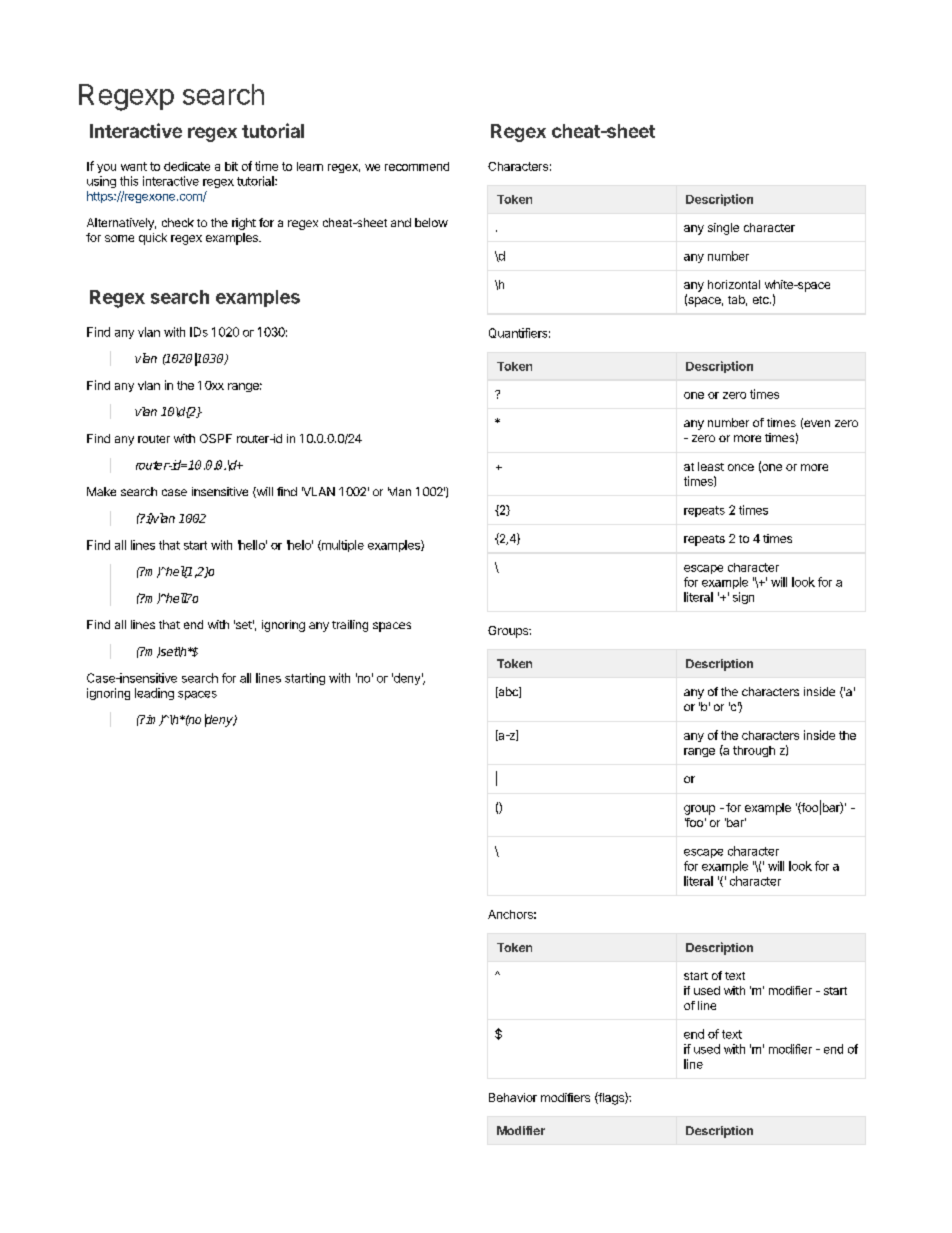  Describe the element at coordinates (178, 222) in the document. I see `check` at that location.
